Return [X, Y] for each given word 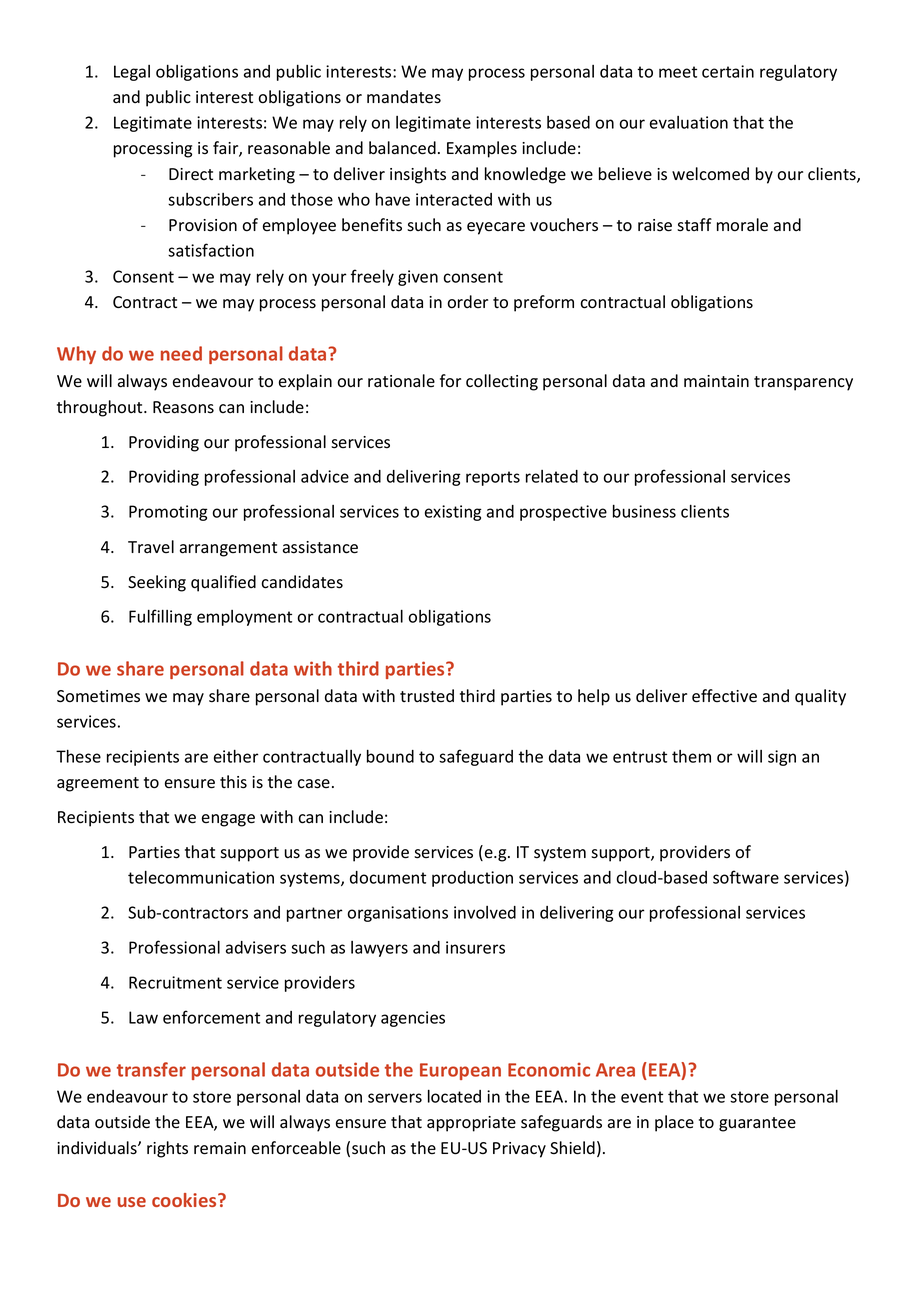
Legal [132, 73]
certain [728, 71]
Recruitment [175, 982]
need [181, 353]
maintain [716, 381]
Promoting [168, 513]
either [236, 756]
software [746, 877]
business [644, 511]
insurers [475, 947]
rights [167, 1149]
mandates [404, 97]
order [467, 302]
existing [453, 513]
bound [390, 756]
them [691, 756]
